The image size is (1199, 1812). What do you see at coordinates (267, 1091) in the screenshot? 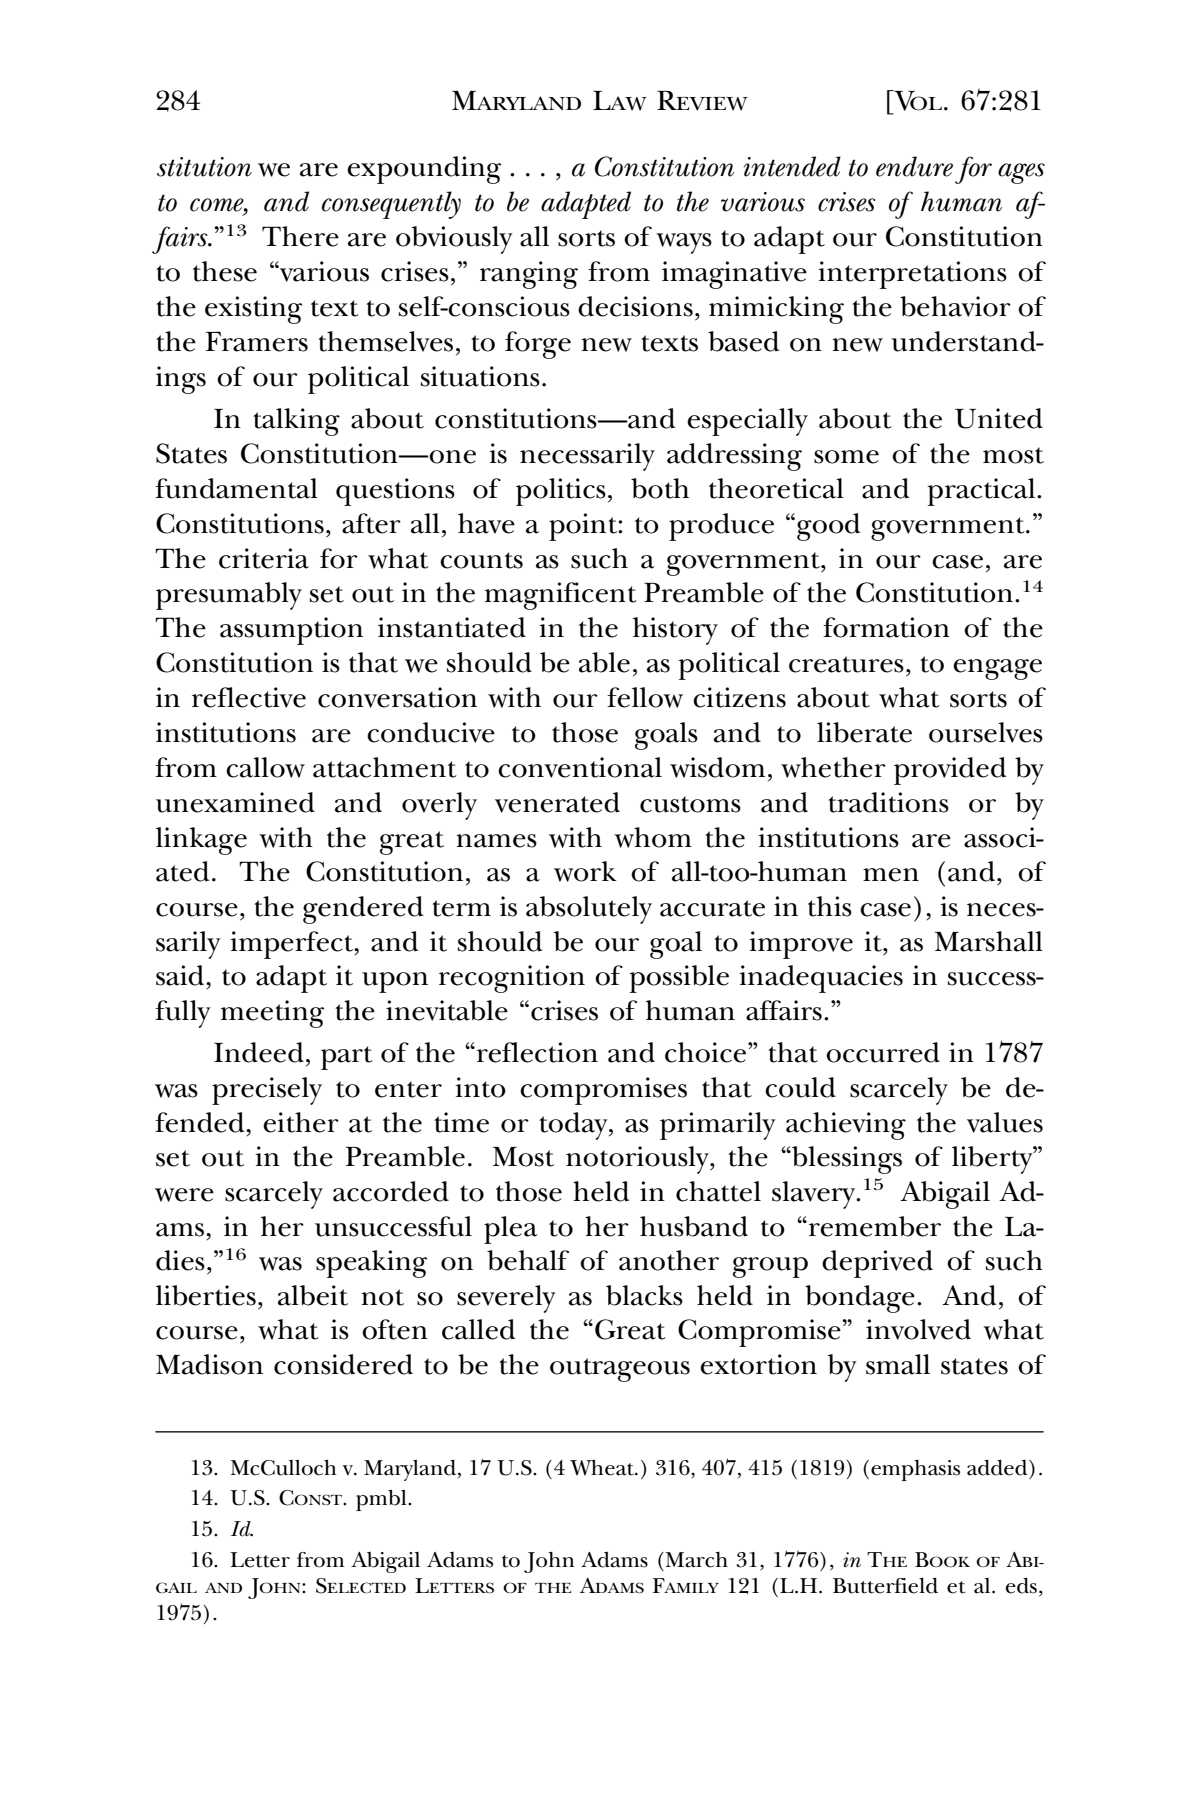
I see `precisely` at bounding box center [267, 1091].
